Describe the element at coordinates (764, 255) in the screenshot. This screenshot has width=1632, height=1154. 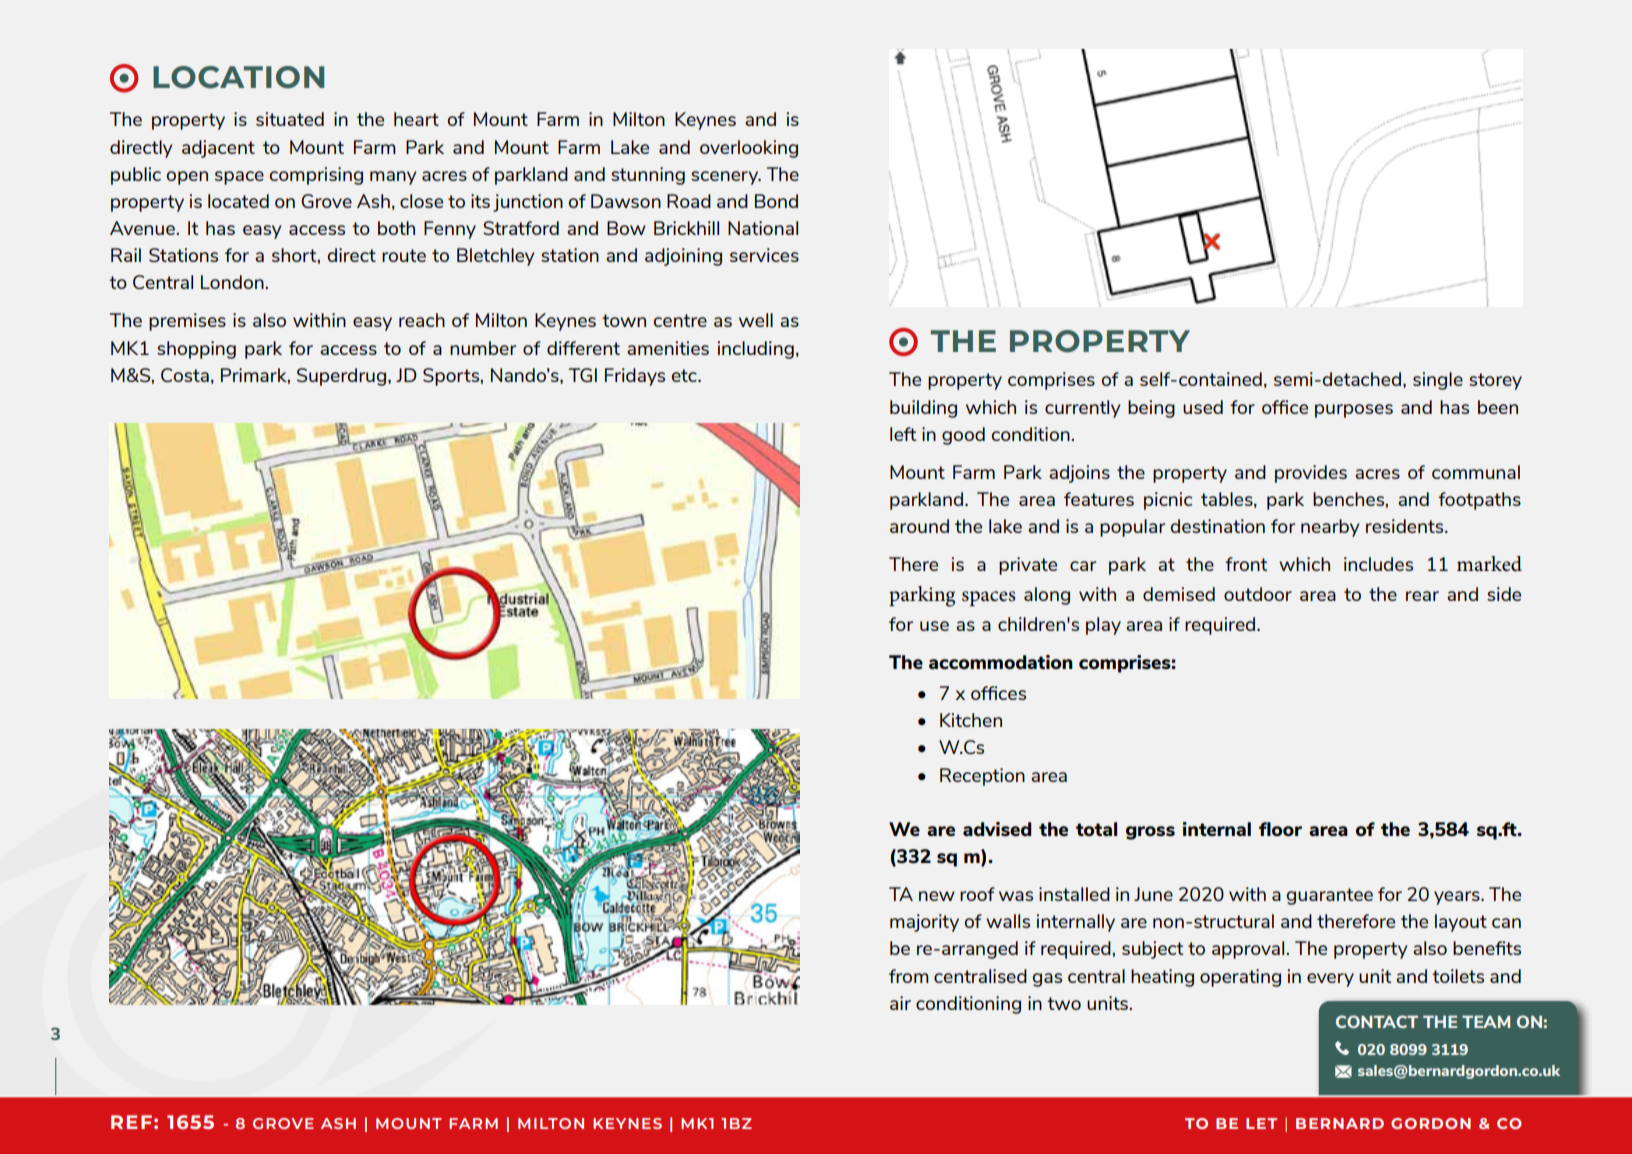
I see `services` at that location.
